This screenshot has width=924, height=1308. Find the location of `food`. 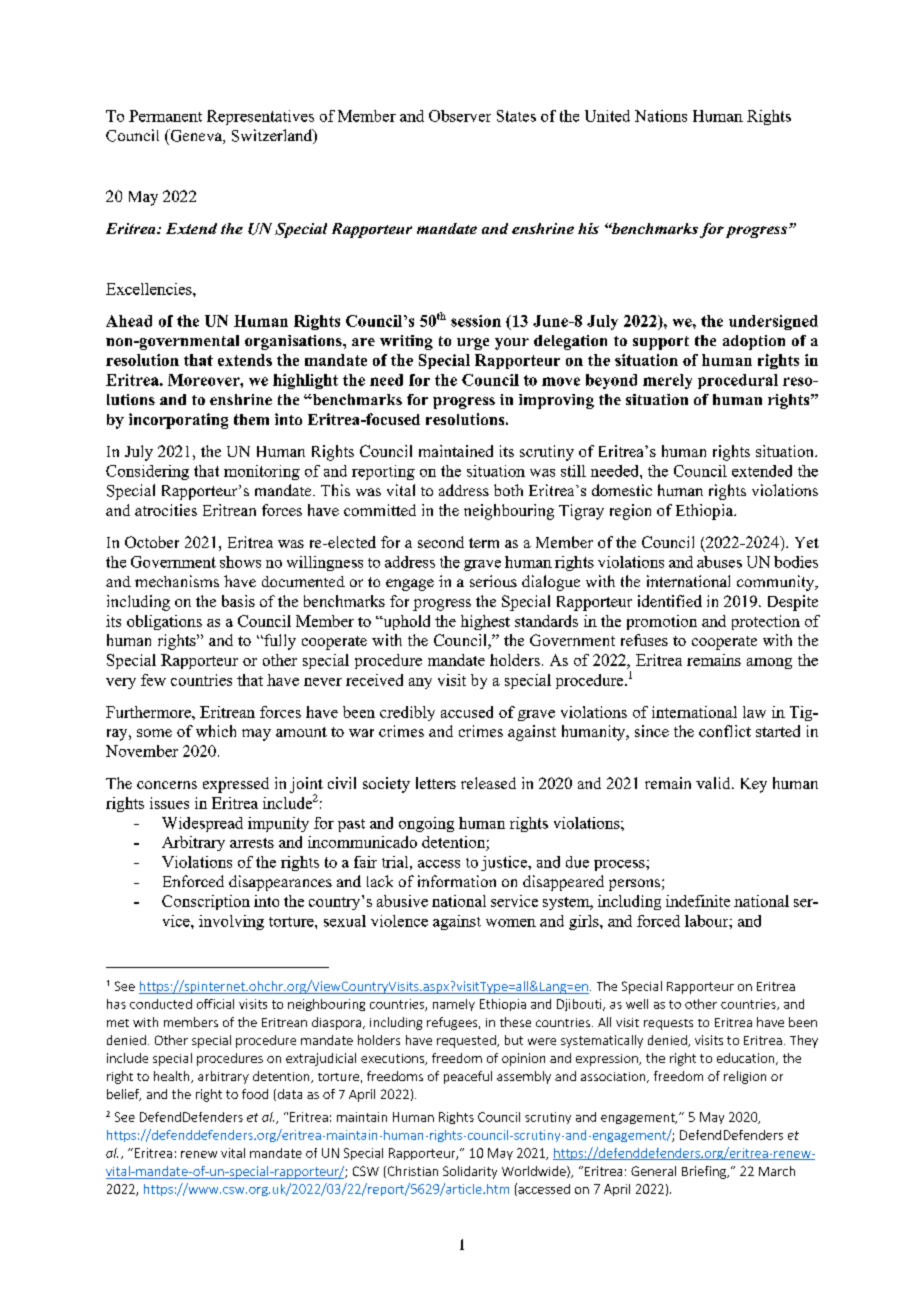

food is located at coordinates (255, 1094).
